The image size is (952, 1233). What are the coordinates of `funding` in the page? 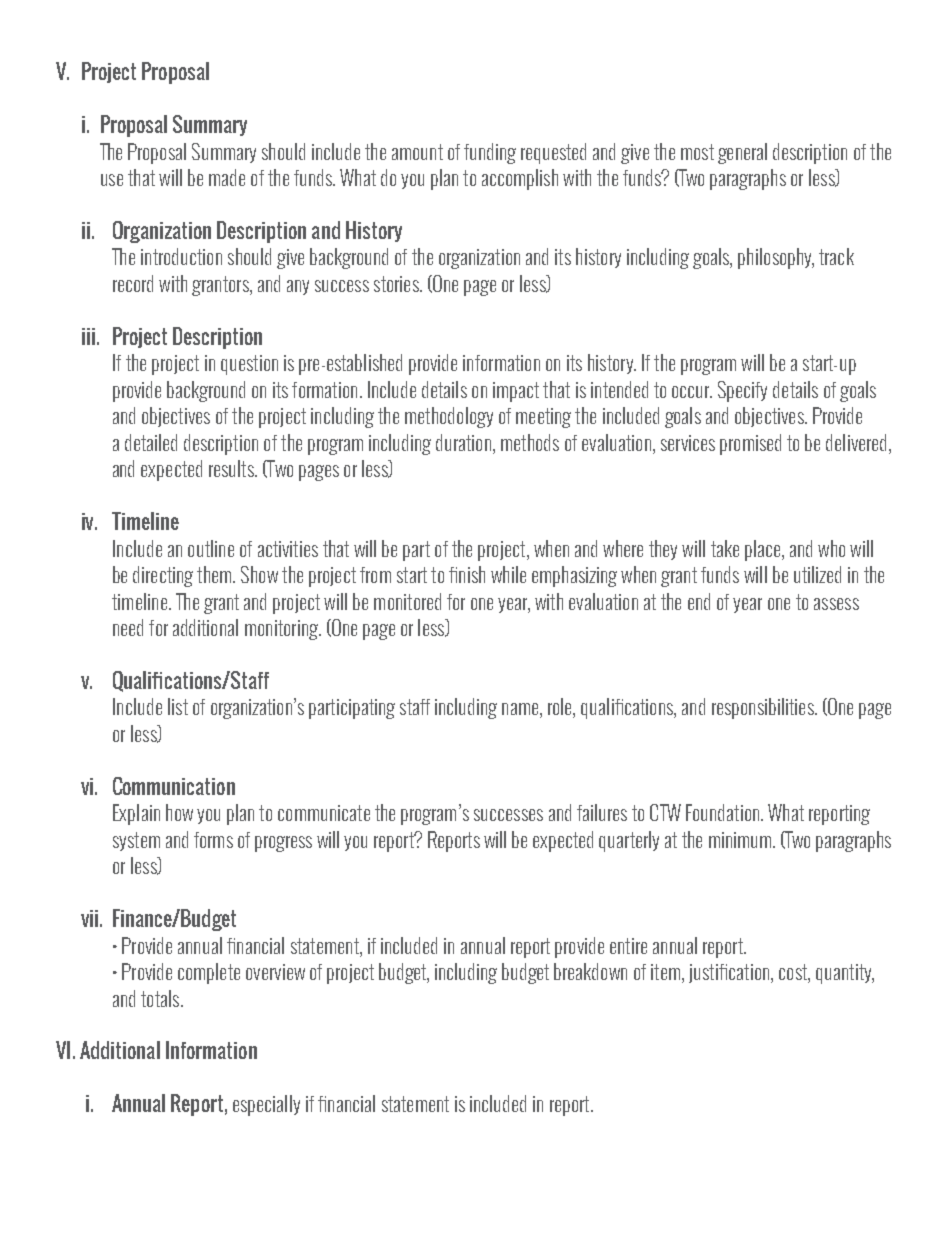 It's located at (490, 153).
